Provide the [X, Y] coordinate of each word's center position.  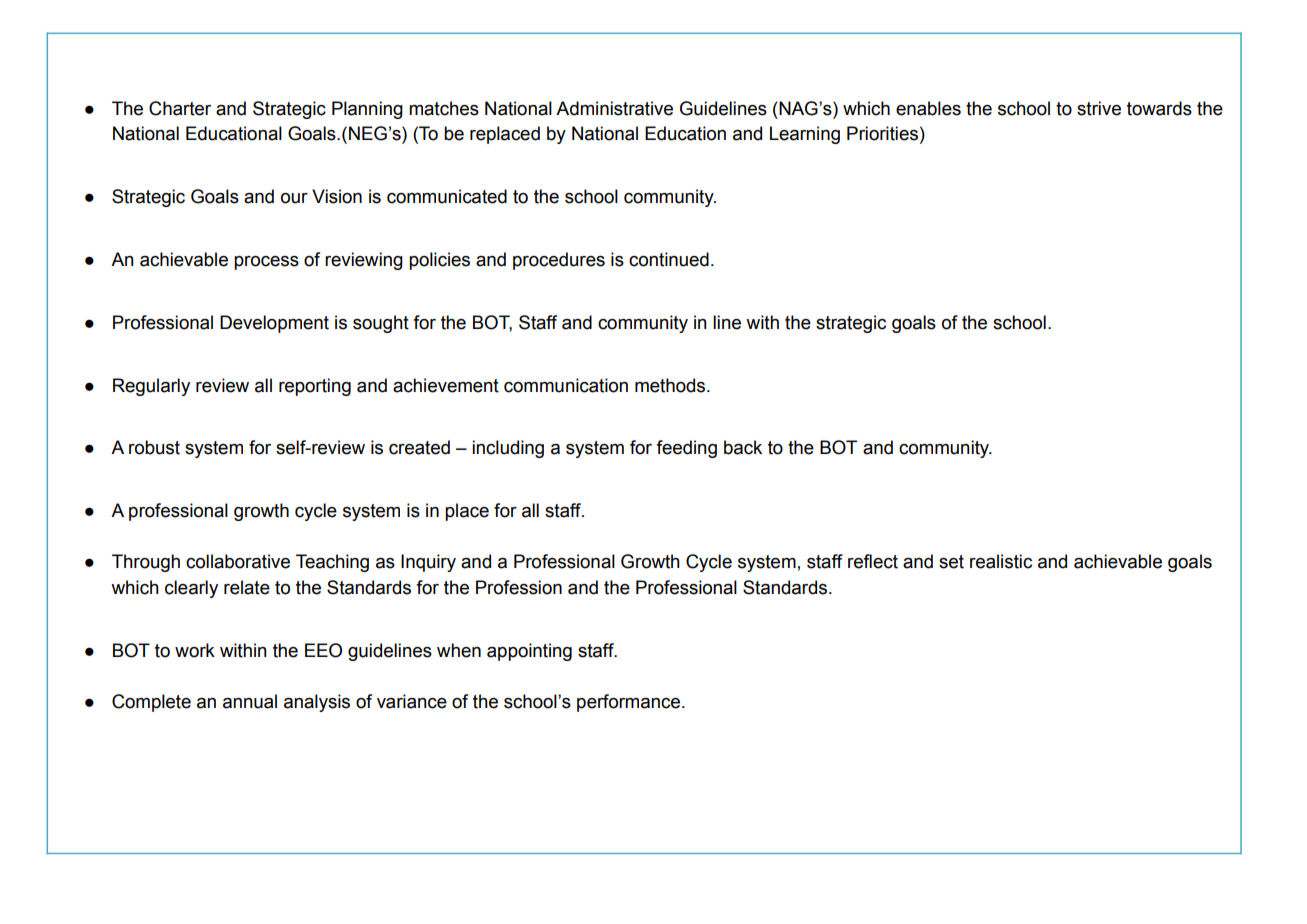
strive [1099, 108]
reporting [315, 387]
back [743, 447]
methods [671, 385]
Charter [180, 108]
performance [630, 703]
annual [250, 701]
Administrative [614, 108]
